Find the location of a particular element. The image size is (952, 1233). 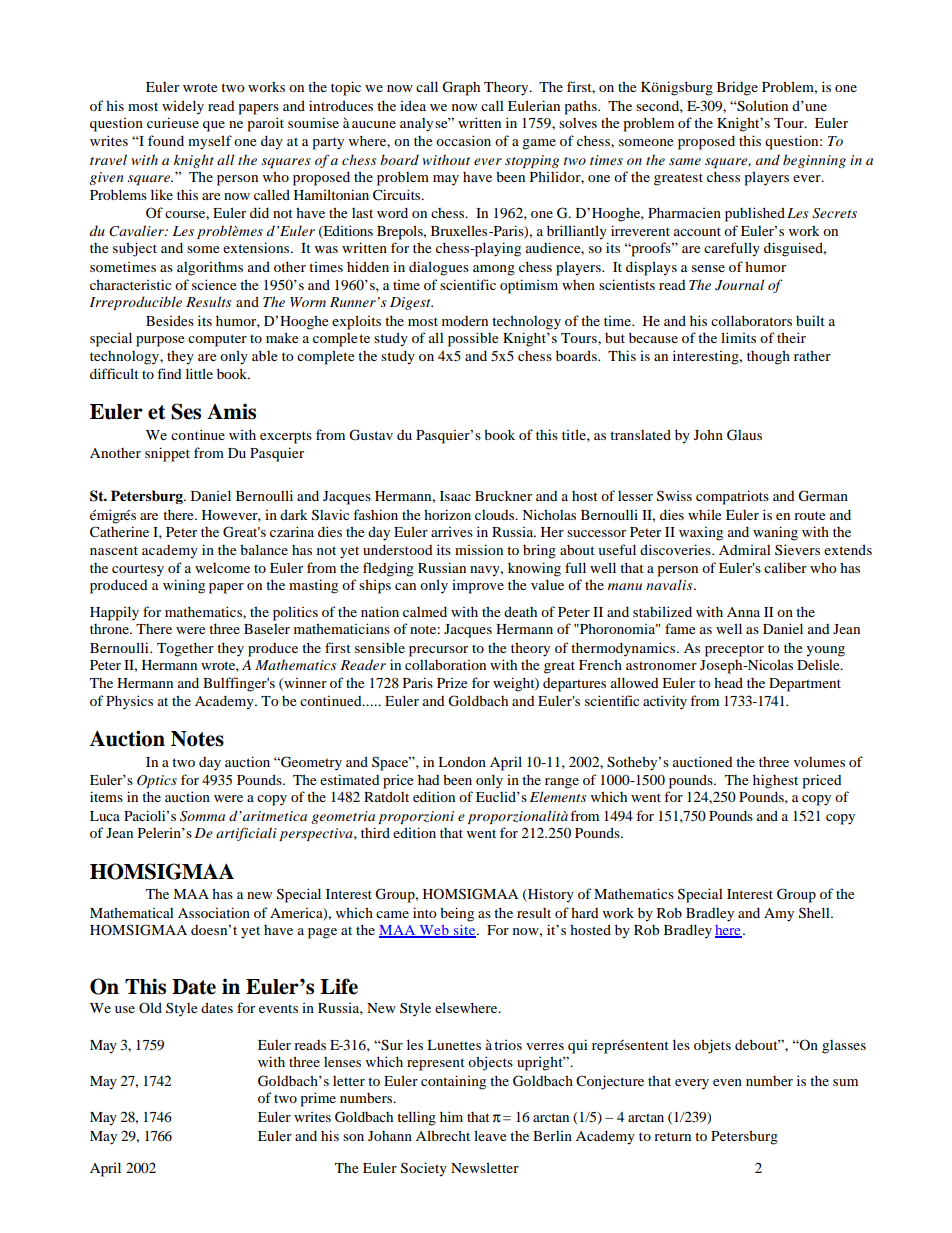

Physics is located at coordinates (129, 702).
